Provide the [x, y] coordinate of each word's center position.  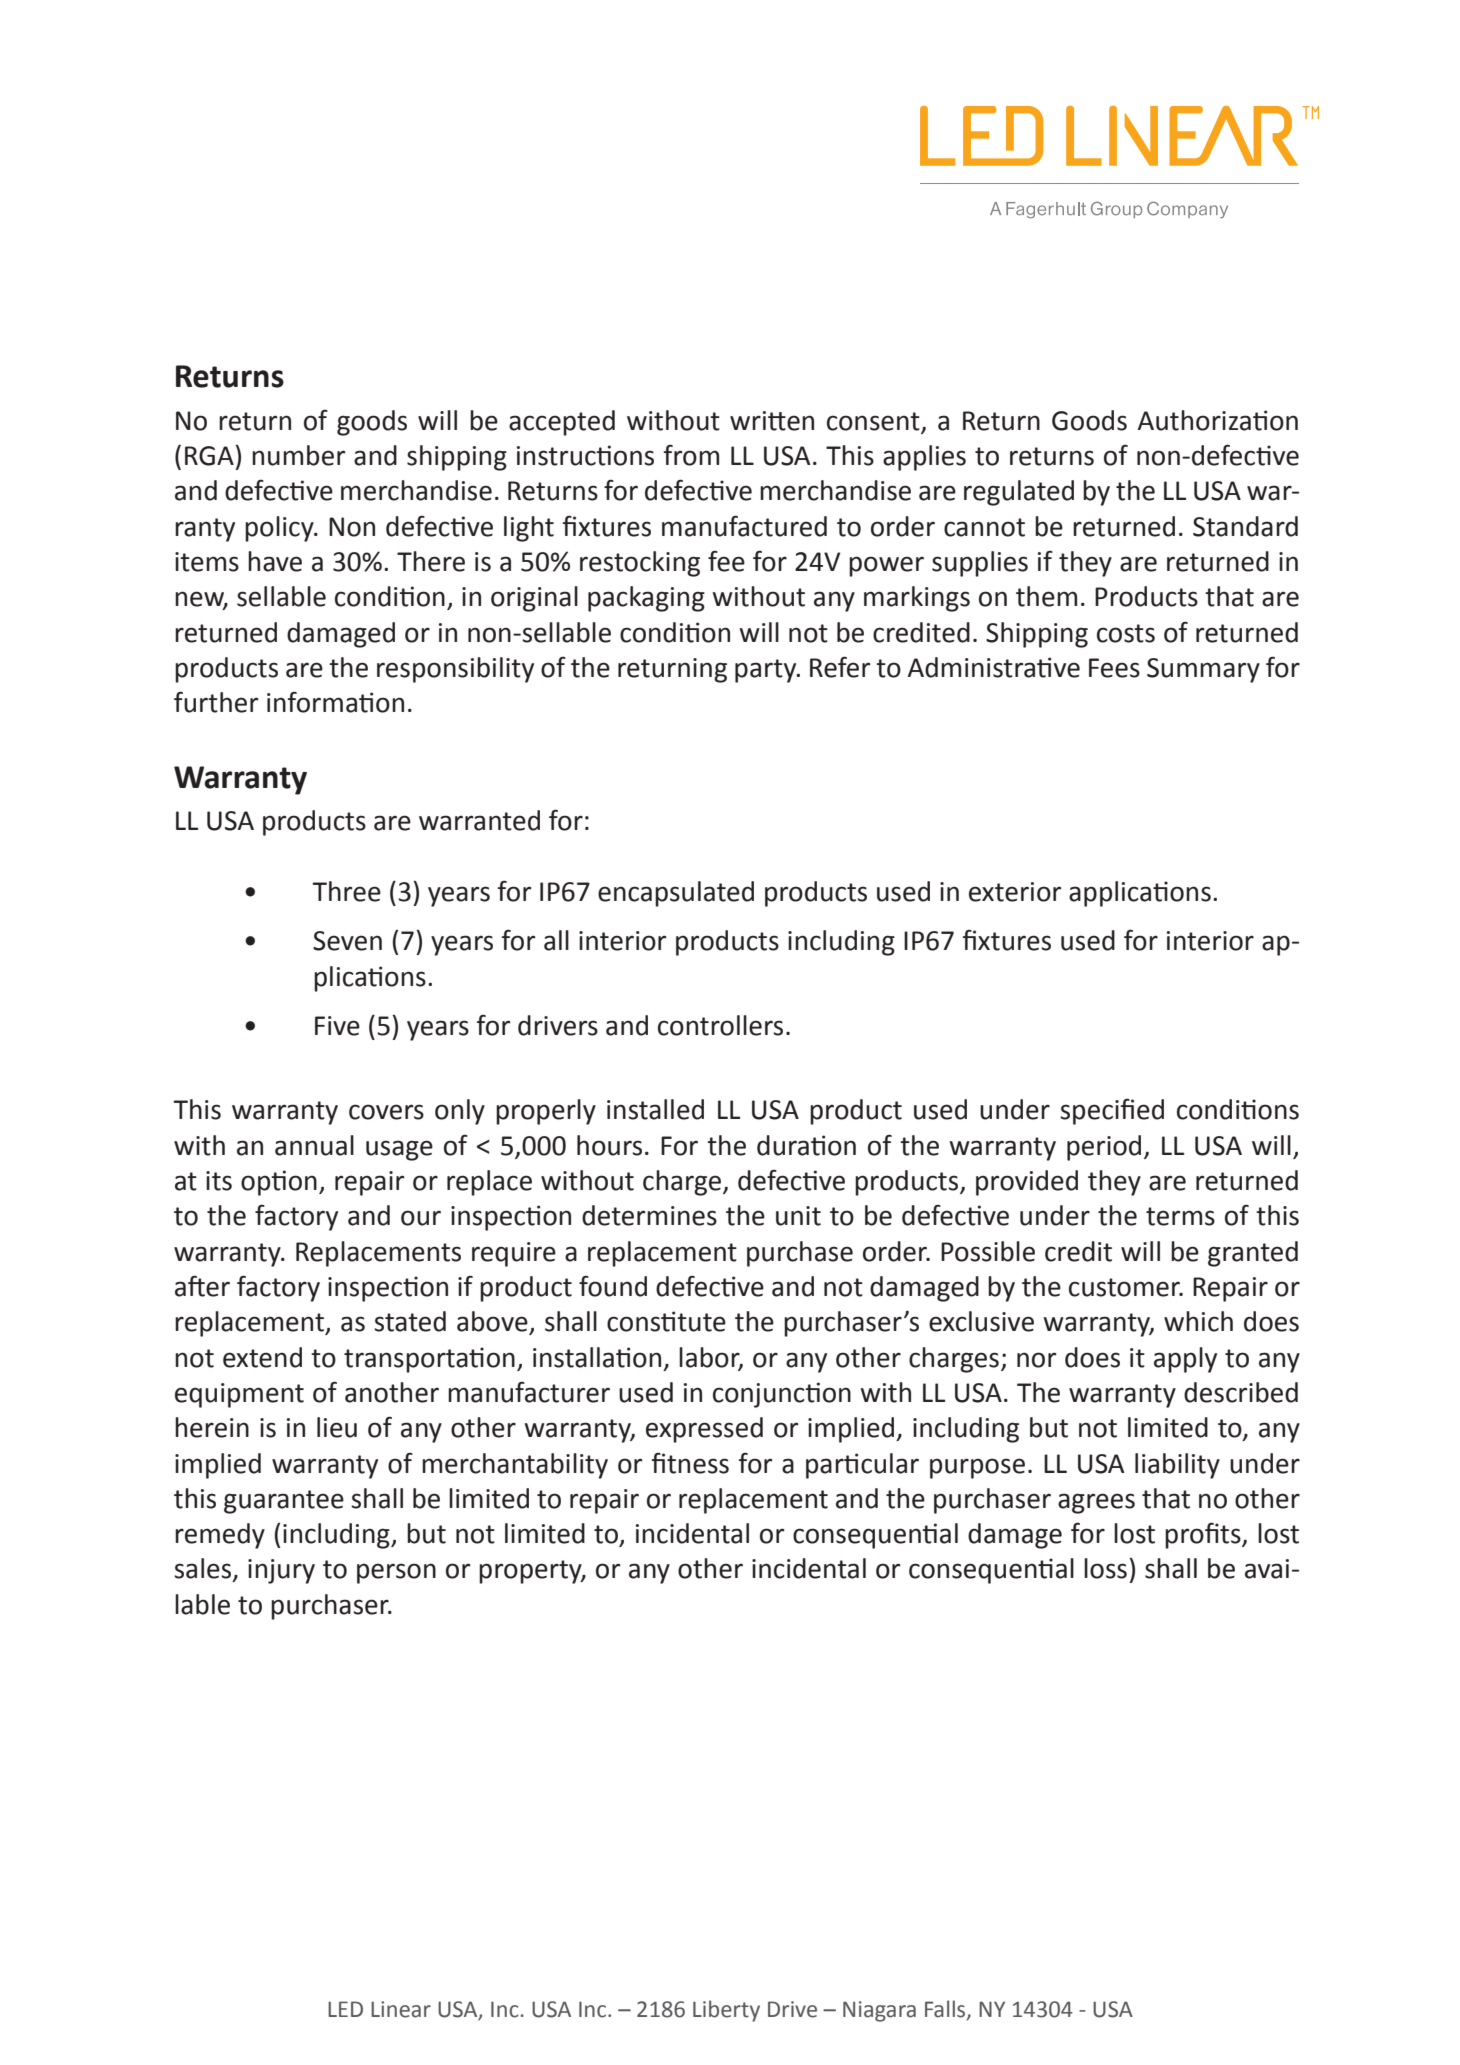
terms [1180, 1216]
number [298, 455]
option [279, 1183]
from [691, 455]
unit [798, 1216]
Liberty [726, 2011]
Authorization [1218, 420]
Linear [401, 2009]
